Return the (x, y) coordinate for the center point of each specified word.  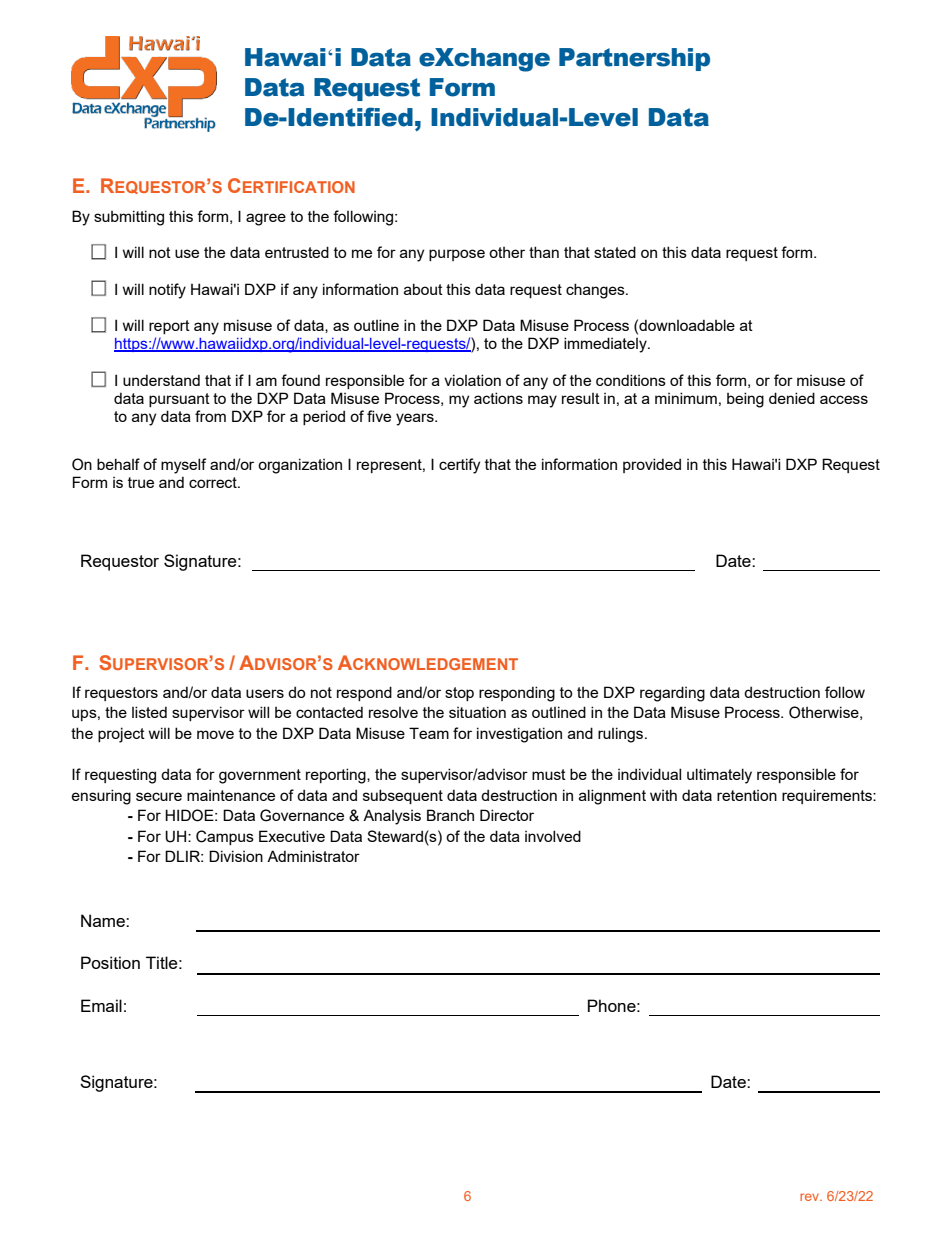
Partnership (634, 59)
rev (810, 1197)
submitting (129, 218)
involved (553, 836)
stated (615, 252)
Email (101, 1005)
